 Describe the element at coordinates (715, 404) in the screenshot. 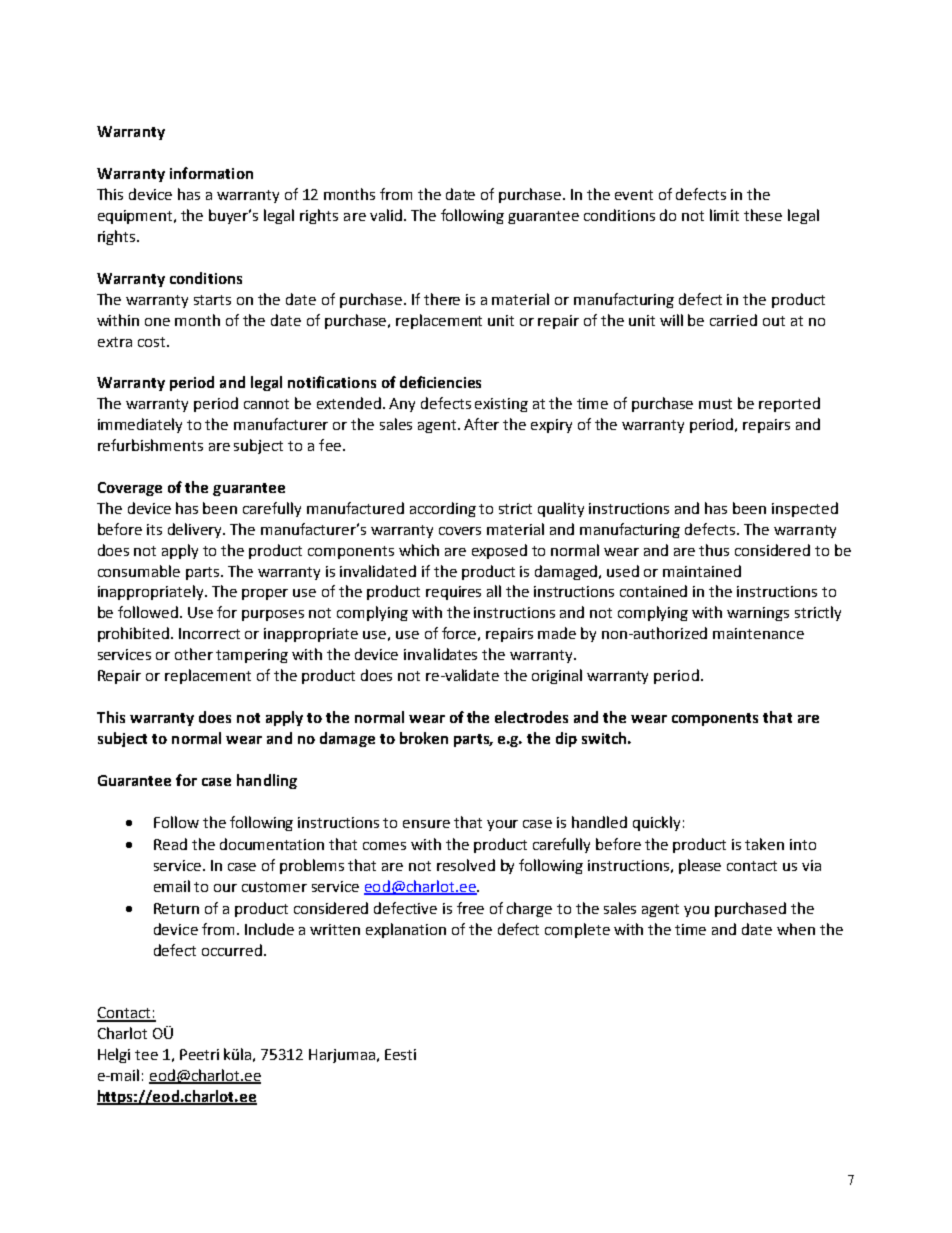

I see `must` at that location.
